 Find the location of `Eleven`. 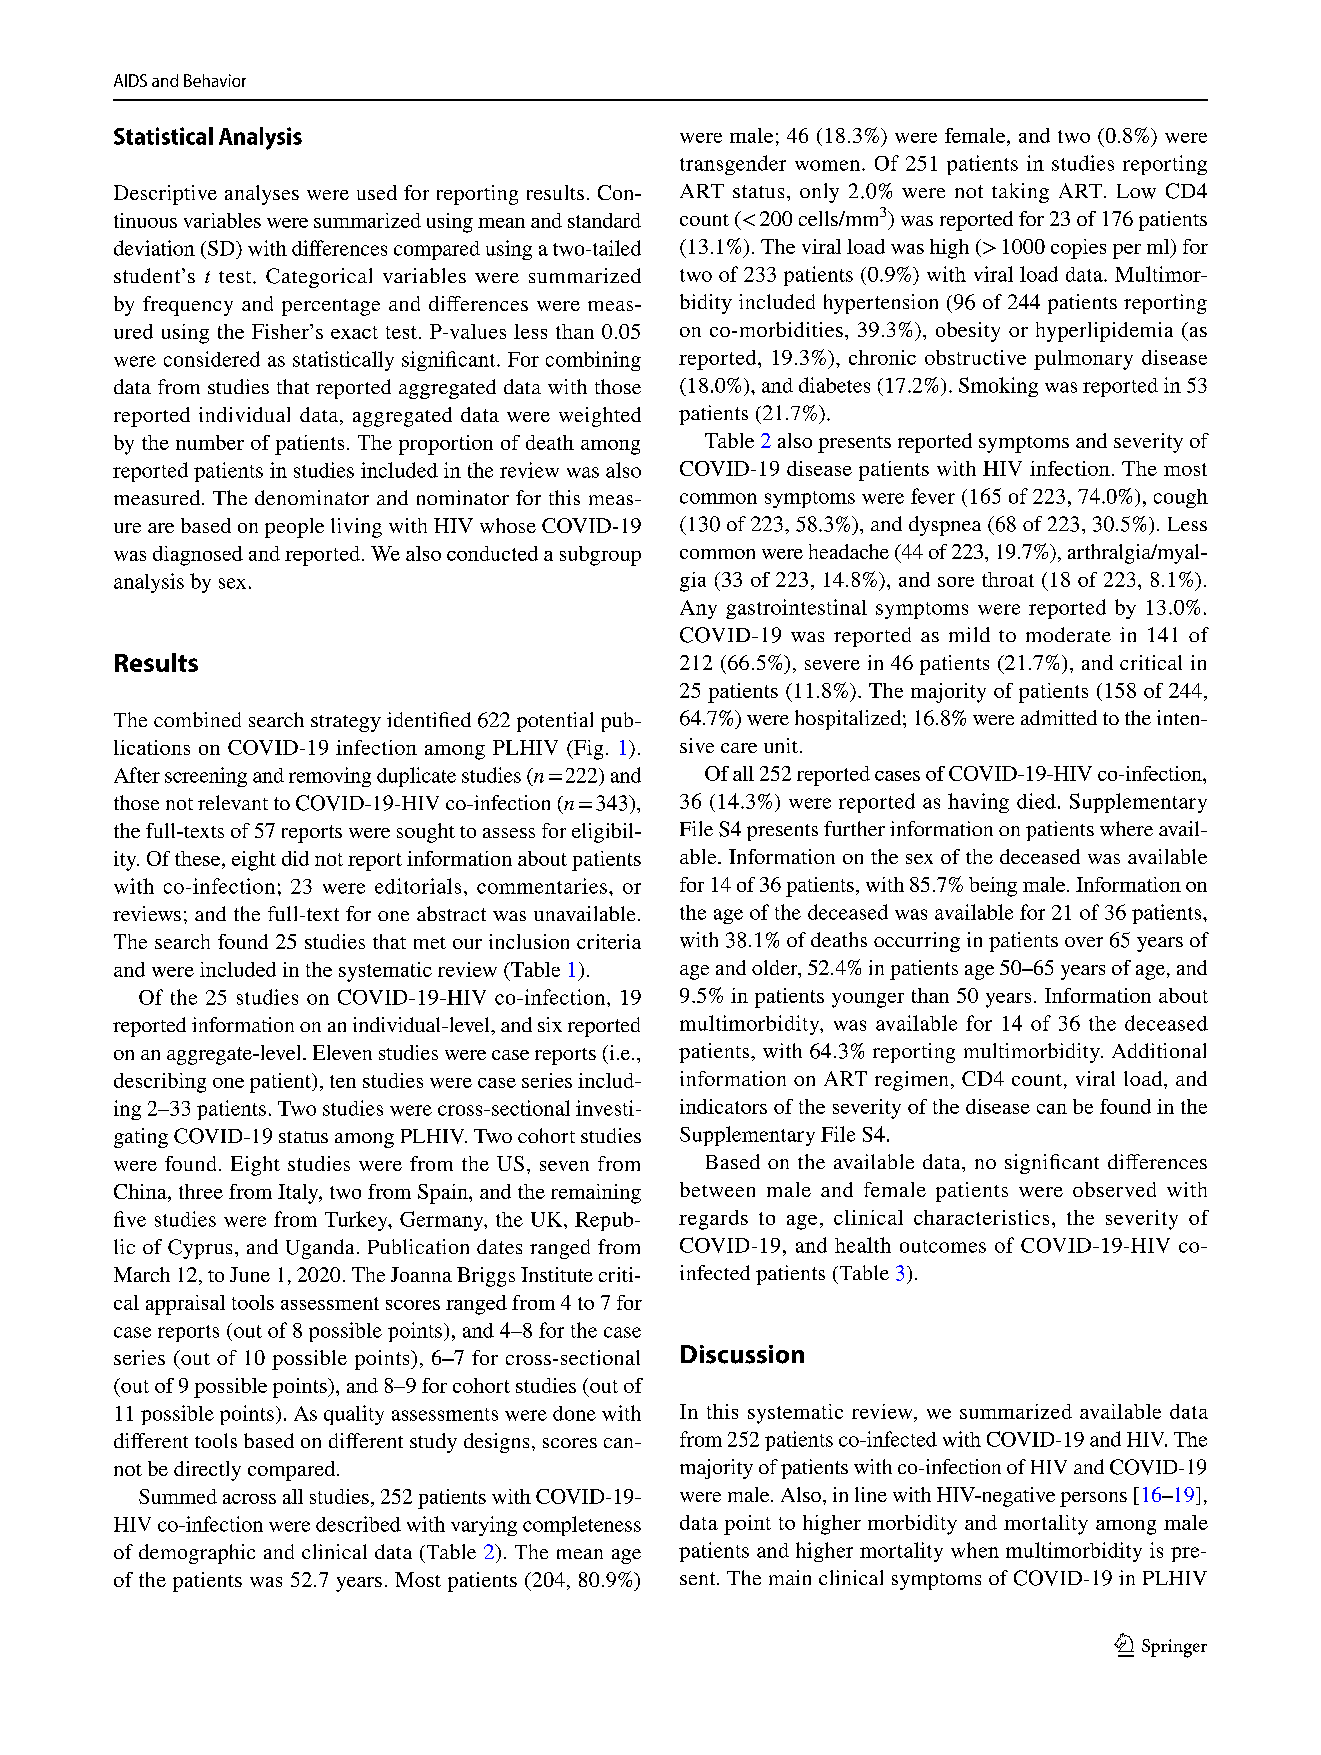

Eleven is located at coordinates (342, 1052).
